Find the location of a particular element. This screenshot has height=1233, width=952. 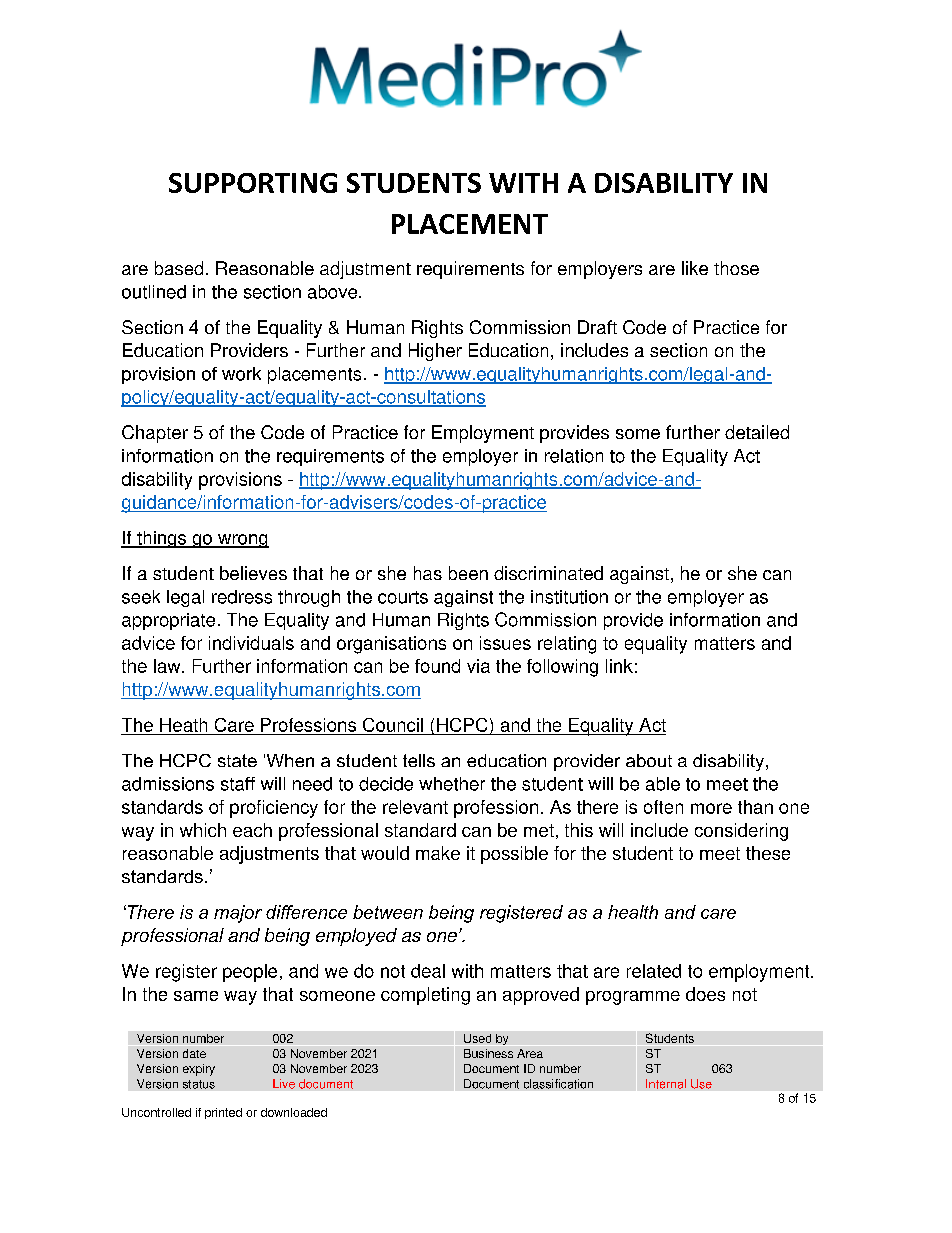

Business is located at coordinates (488, 1053).
